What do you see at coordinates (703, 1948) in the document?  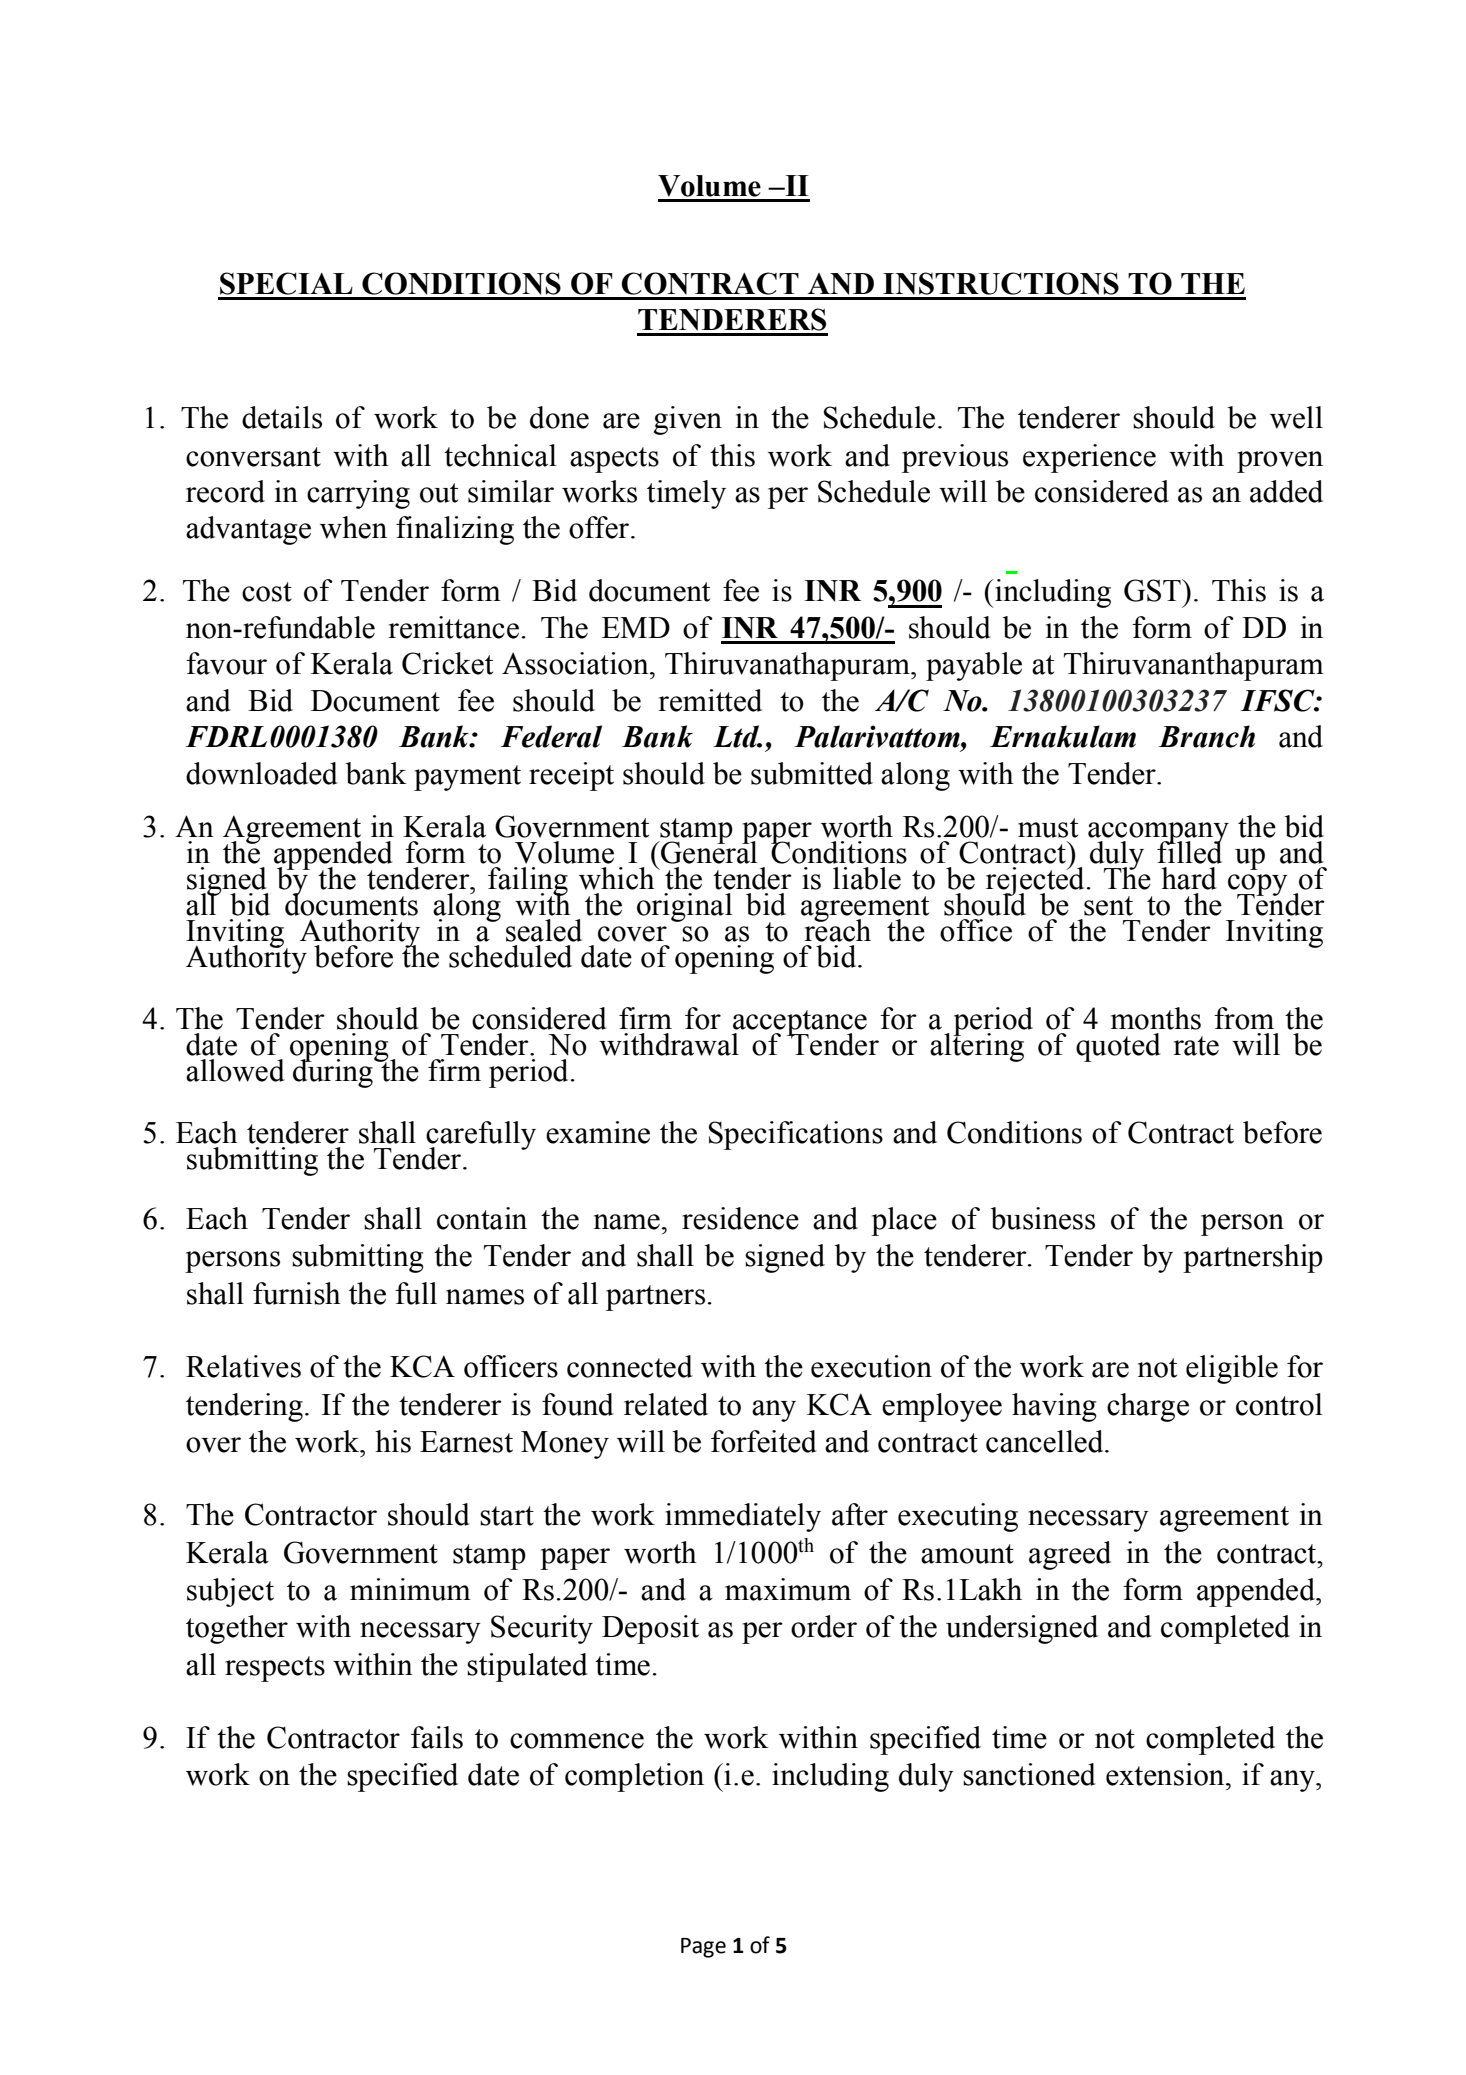 I see `Page` at bounding box center [703, 1948].
